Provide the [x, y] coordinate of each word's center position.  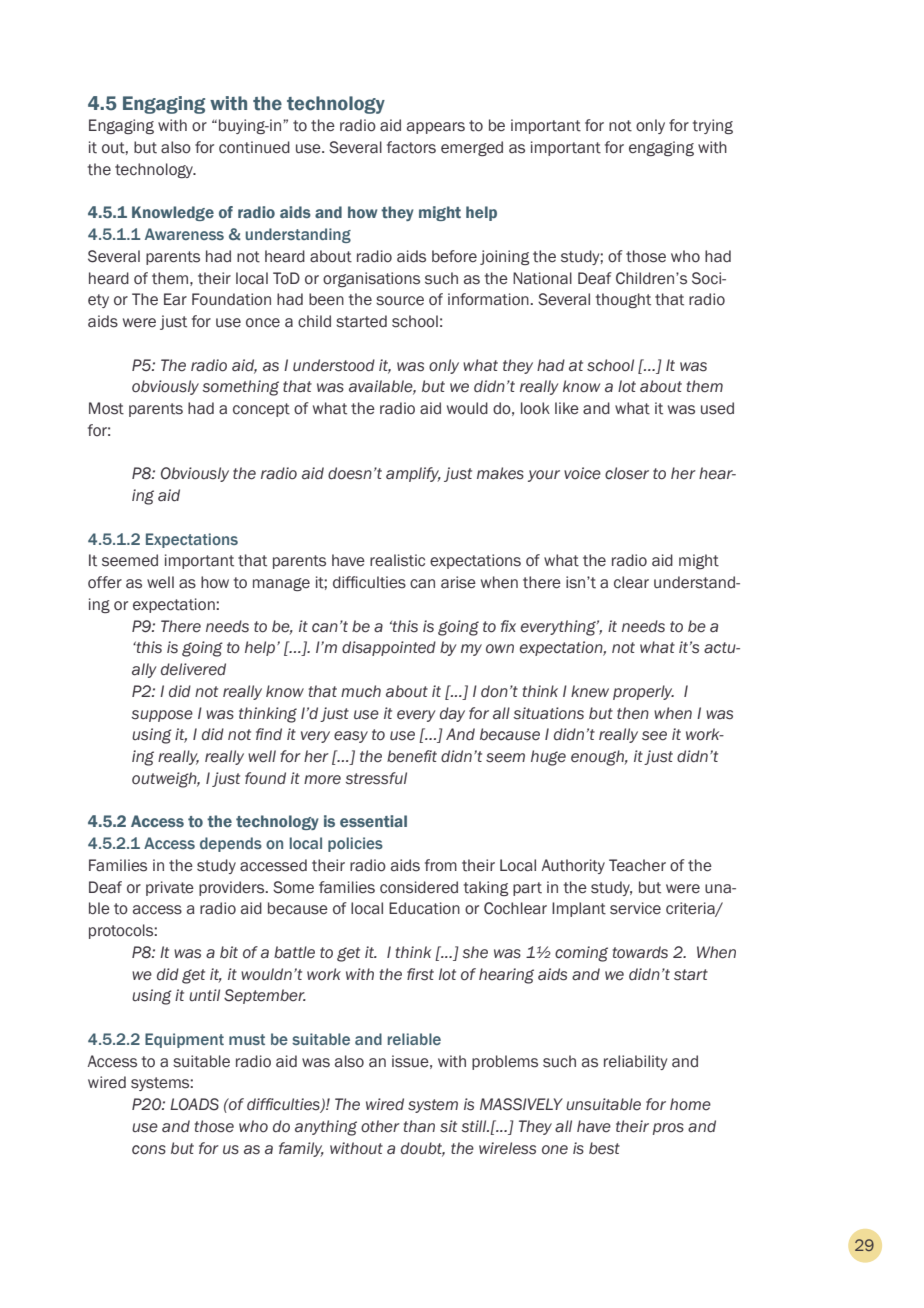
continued [254, 147]
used [717, 408]
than [419, 1126]
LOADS [194, 1104]
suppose [162, 716]
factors [411, 147]
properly [643, 692]
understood [334, 365]
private [170, 888]
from [441, 865]
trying [713, 126]
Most [106, 408]
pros [668, 1129]
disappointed [389, 648]
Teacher [637, 865]
